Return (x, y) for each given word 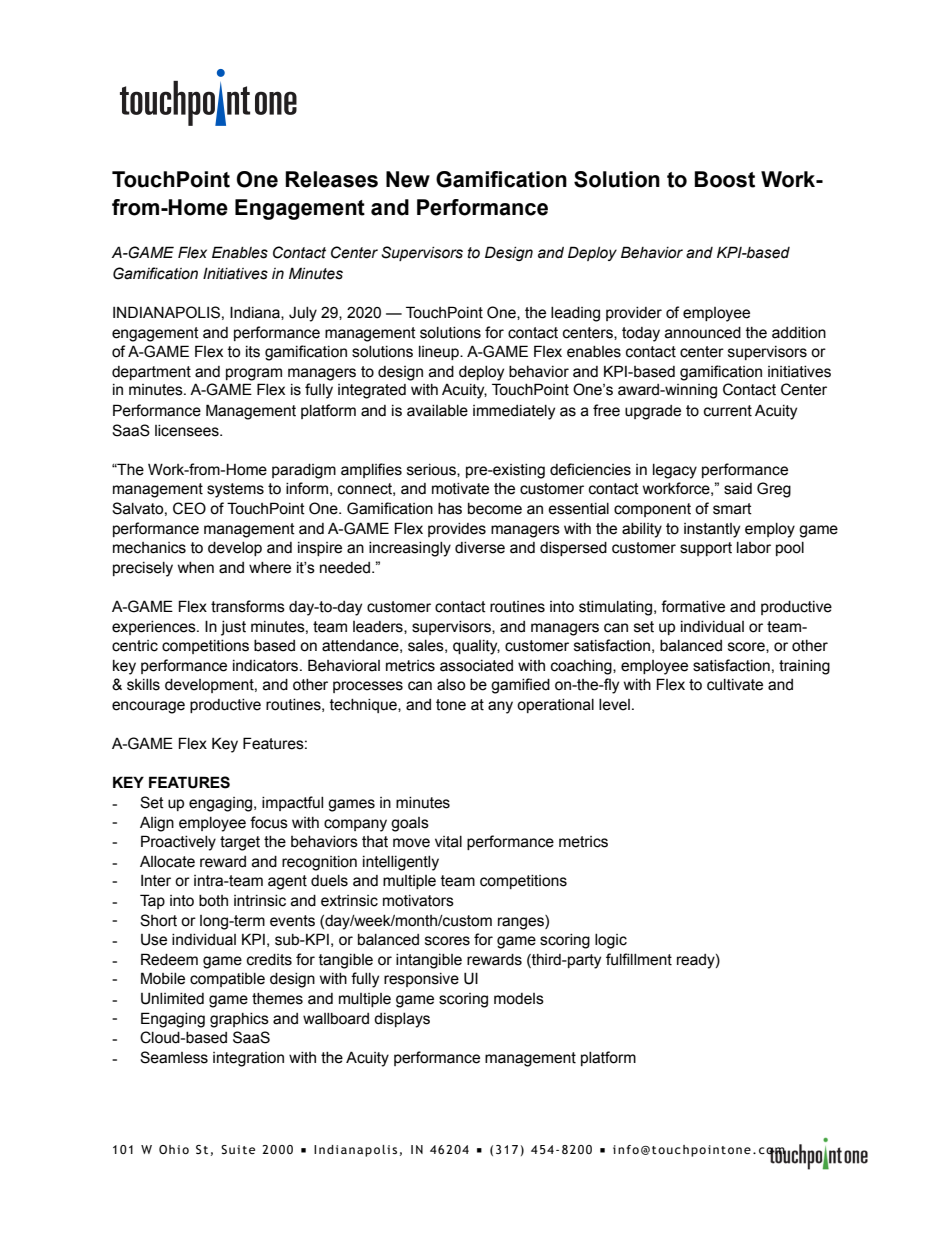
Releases (331, 179)
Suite (238, 1149)
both (213, 901)
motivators (418, 901)
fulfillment (639, 959)
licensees (188, 431)
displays (402, 1020)
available (437, 411)
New (408, 179)
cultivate (735, 685)
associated (476, 666)
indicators (267, 666)
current (728, 411)
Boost (724, 179)
